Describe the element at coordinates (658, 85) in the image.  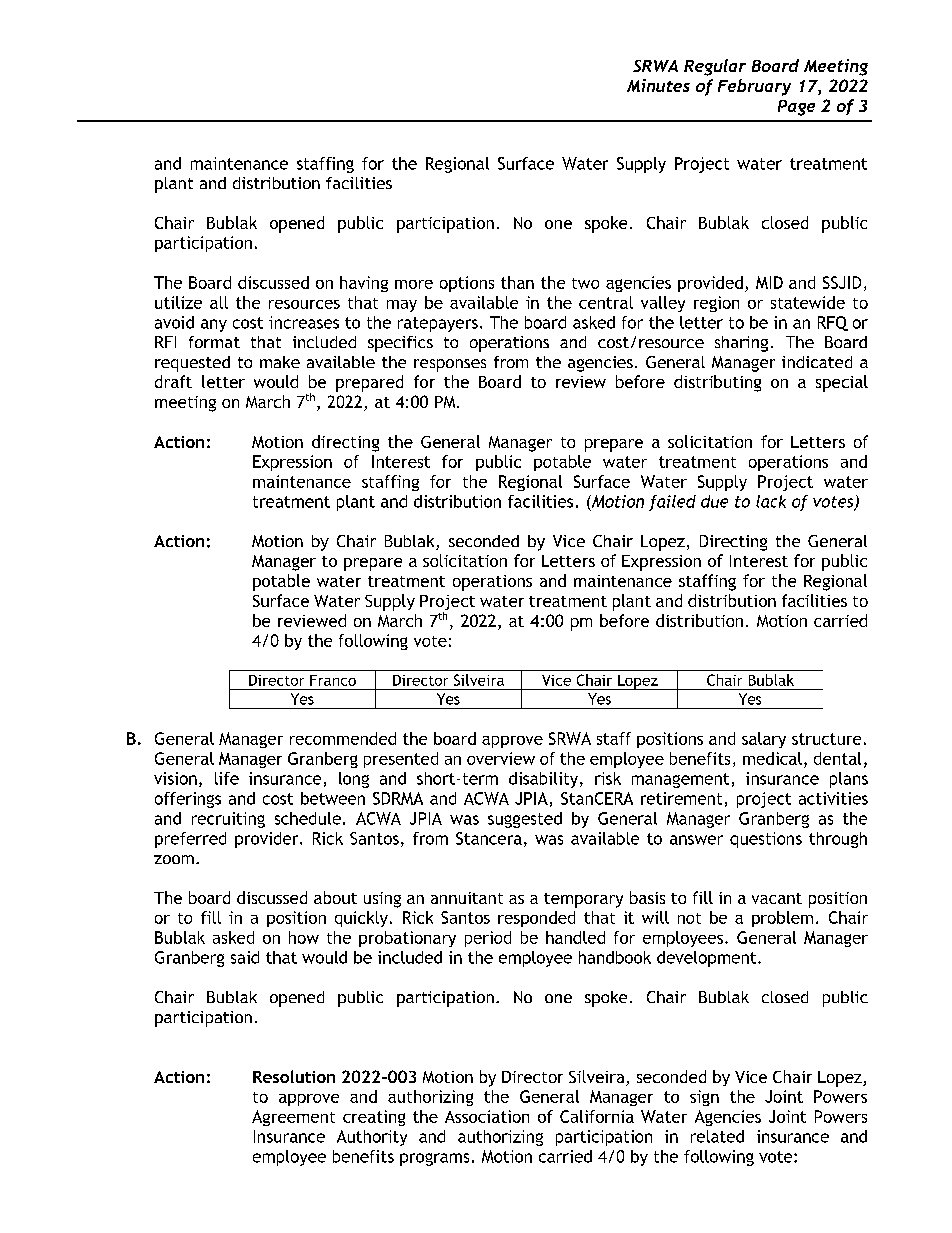
I see `Minutes` at that location.
